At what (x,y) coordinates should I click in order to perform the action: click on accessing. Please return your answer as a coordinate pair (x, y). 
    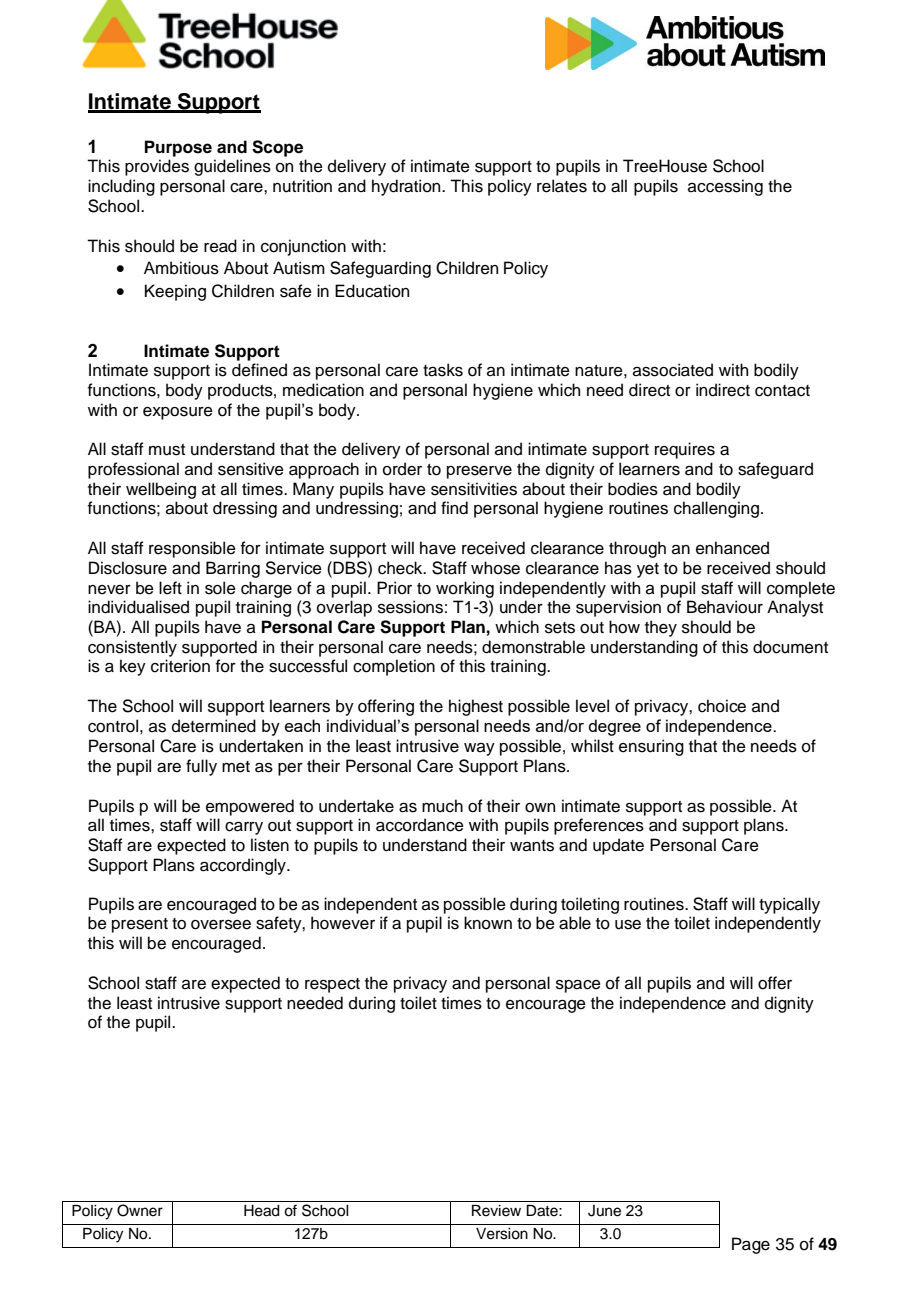
    Looking at the image, I should click on (725, 187).
